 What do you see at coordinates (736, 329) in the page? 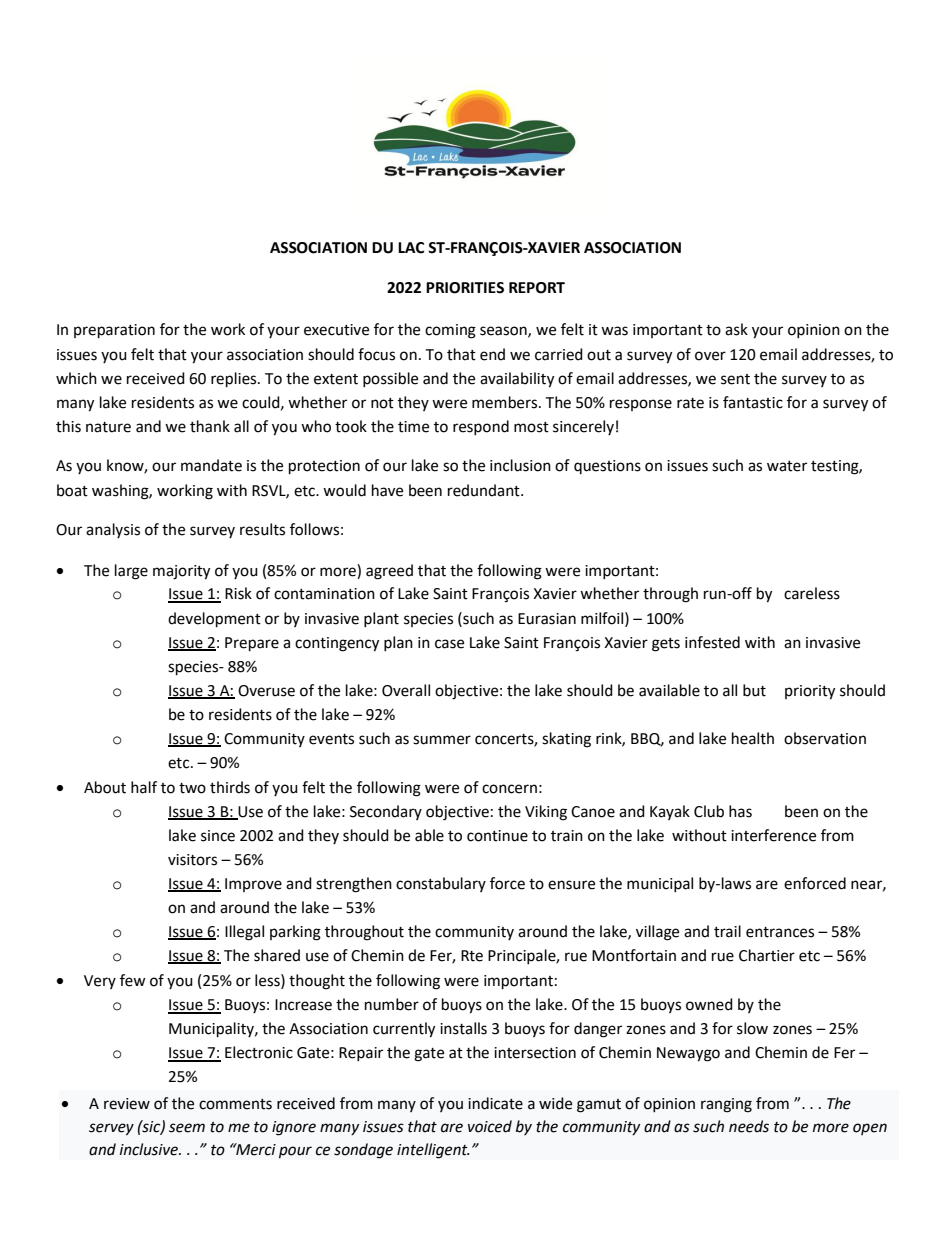
I see `ask` at bounding box center [736, 329].
